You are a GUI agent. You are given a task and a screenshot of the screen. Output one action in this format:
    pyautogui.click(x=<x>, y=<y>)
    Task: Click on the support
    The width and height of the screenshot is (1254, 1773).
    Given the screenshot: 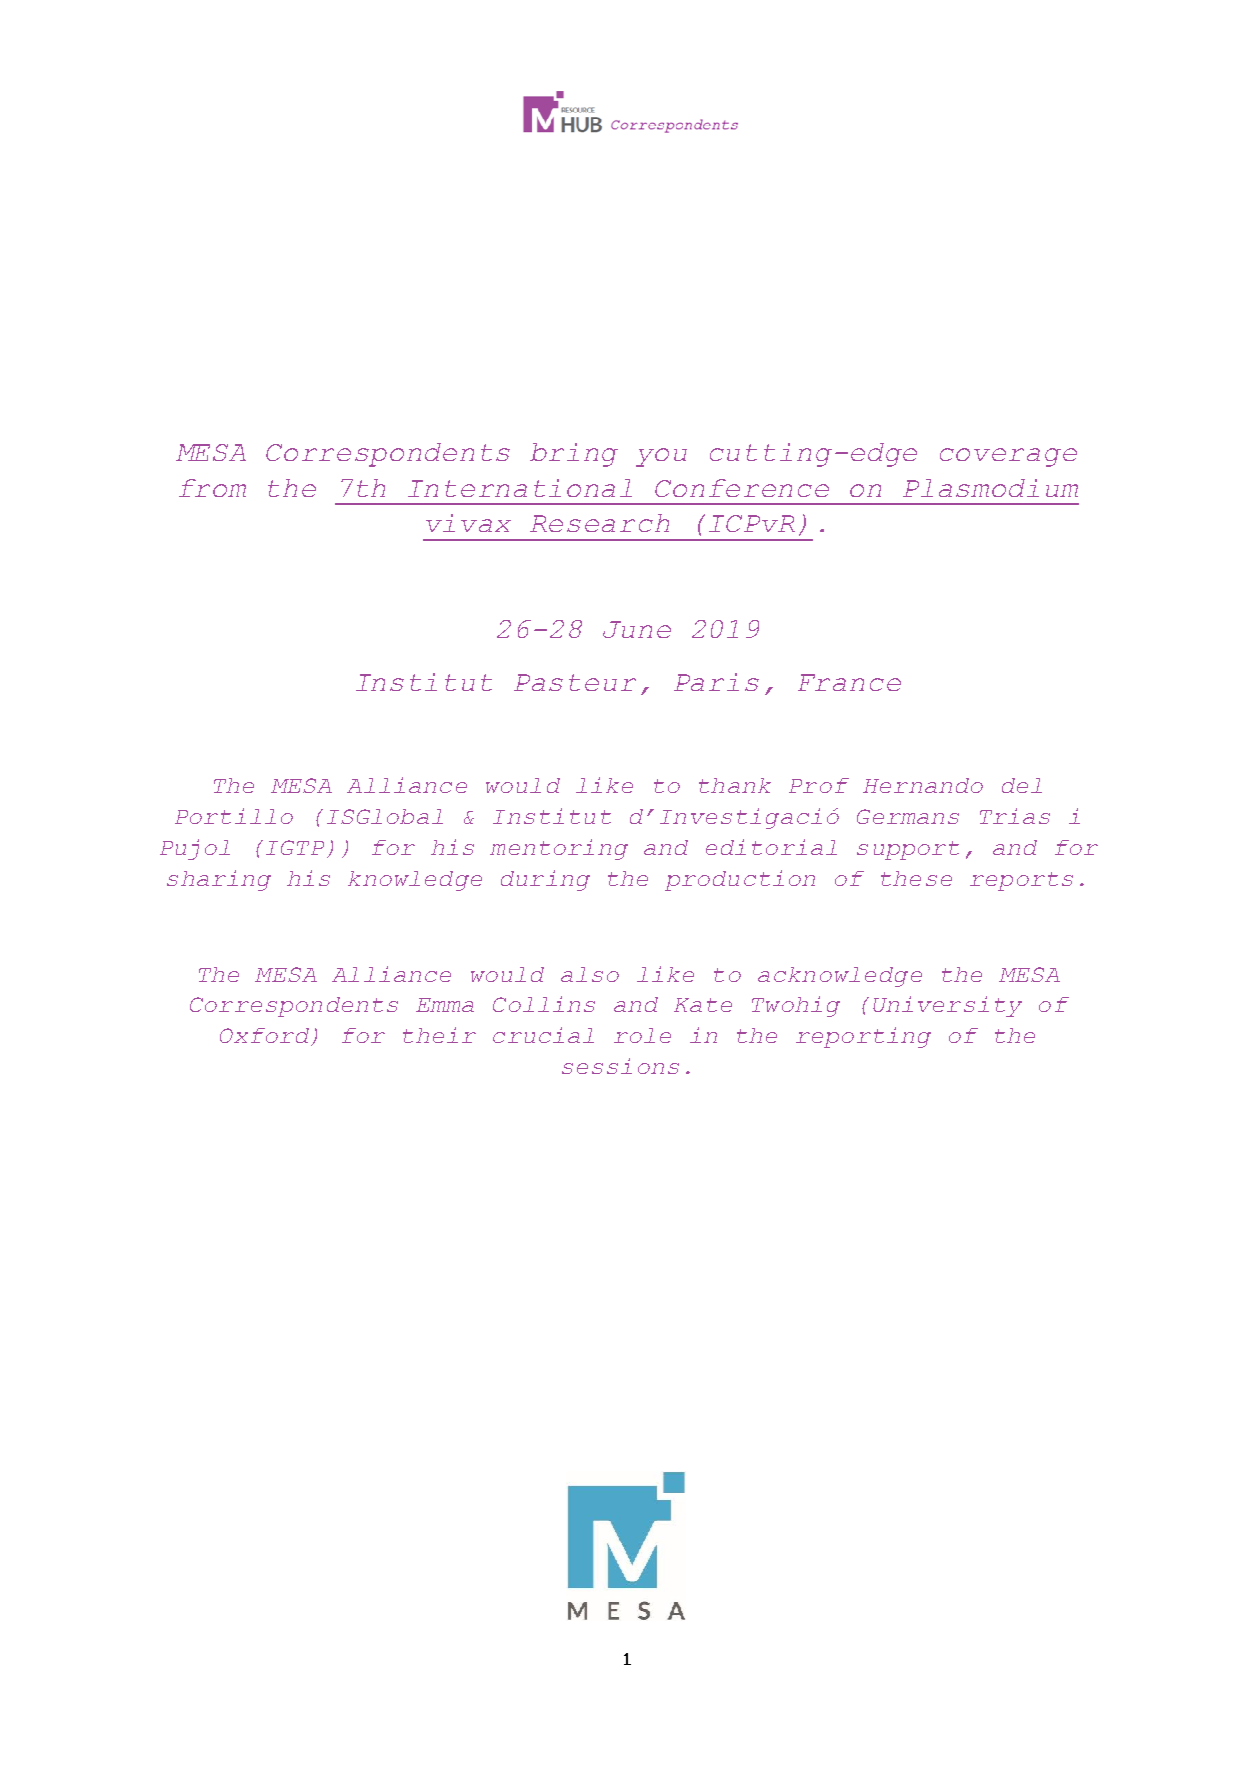 What is the action you would take?
    pyautogui.click(x=908, y=850)
